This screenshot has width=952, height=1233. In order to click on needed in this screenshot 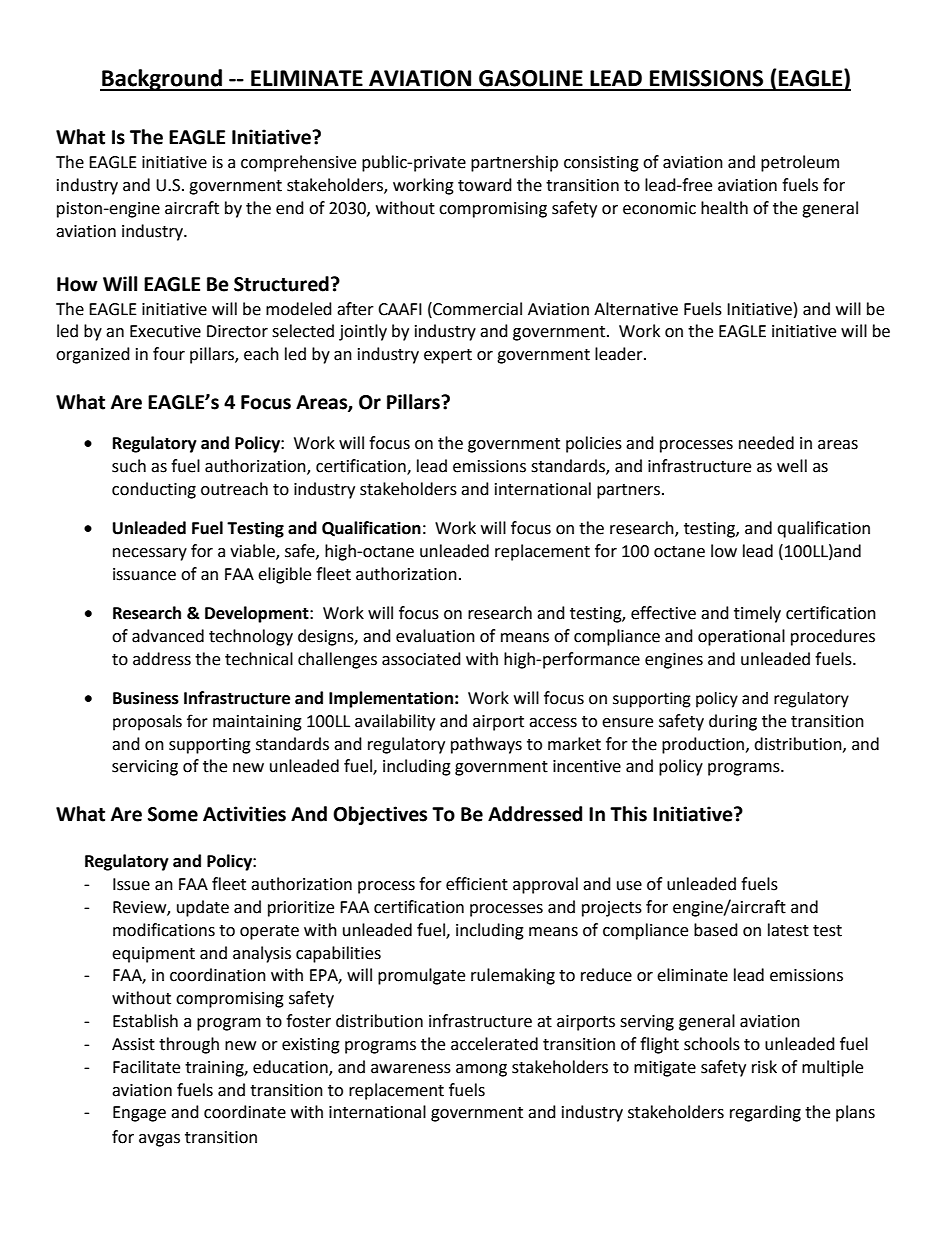, I will do `click(766, 443)`.
